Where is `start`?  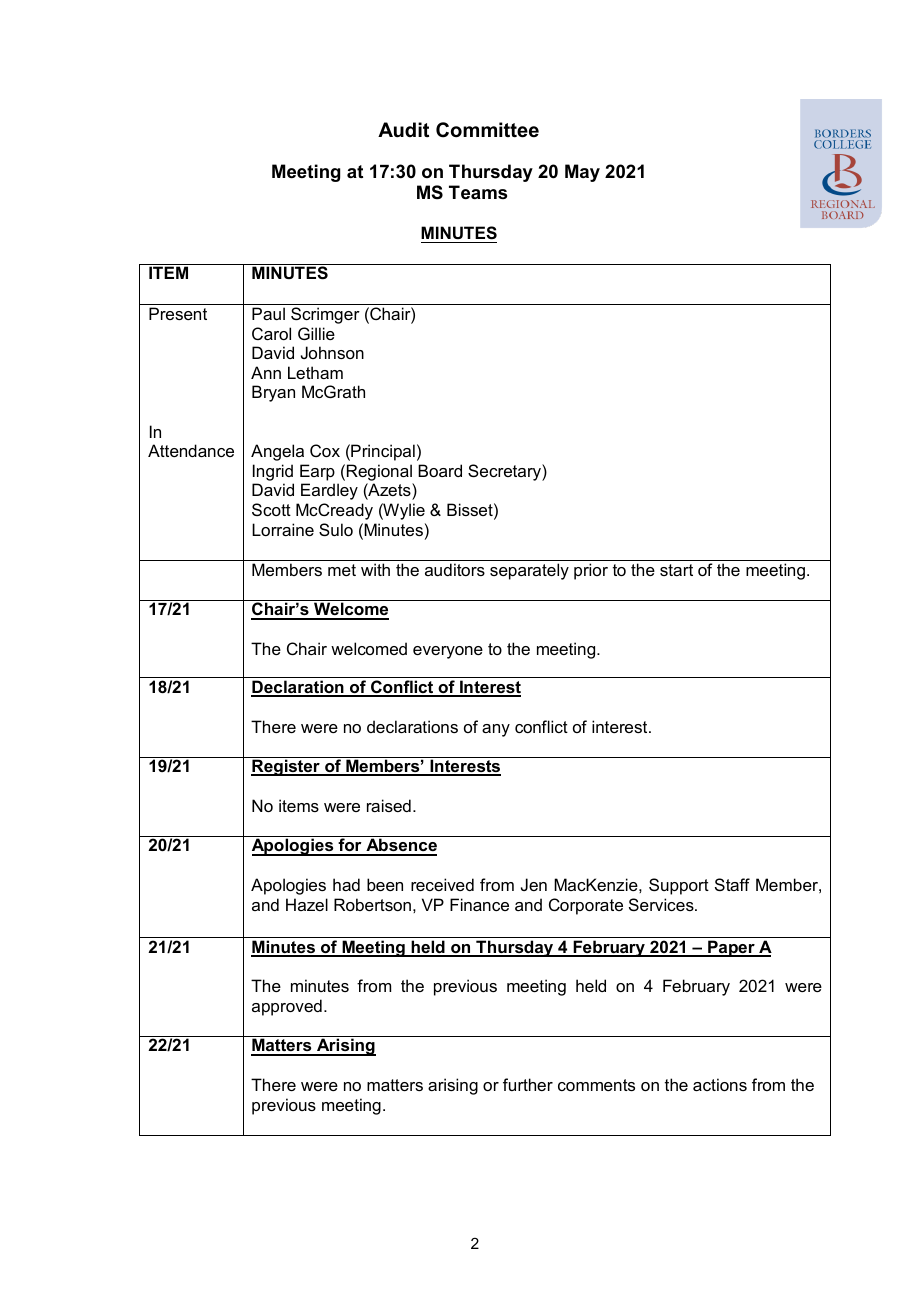 start is located at coordinates (676, 570).
